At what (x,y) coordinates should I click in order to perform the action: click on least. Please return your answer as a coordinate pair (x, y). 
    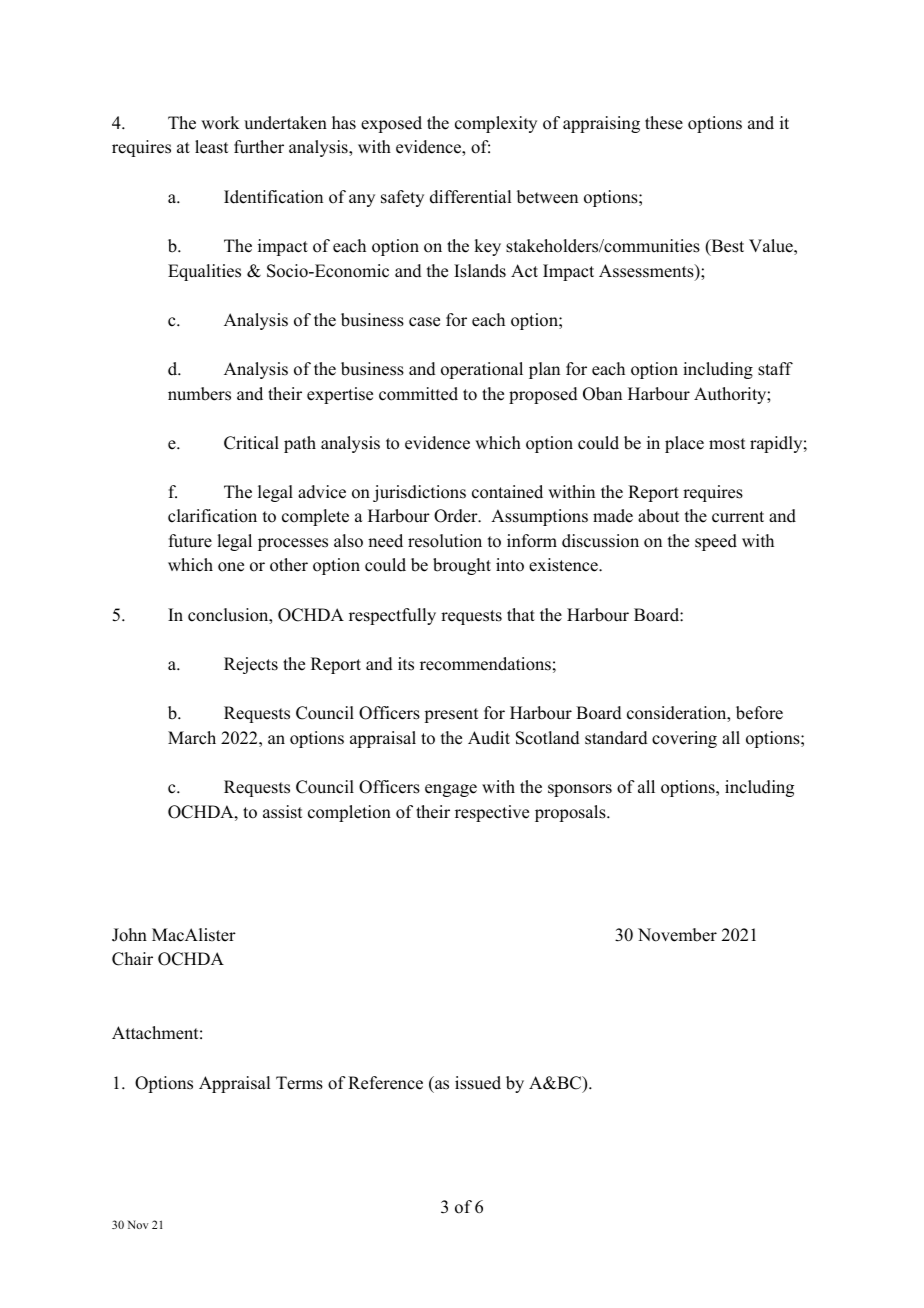
    Looking at the image, I should click on (211, 147).
